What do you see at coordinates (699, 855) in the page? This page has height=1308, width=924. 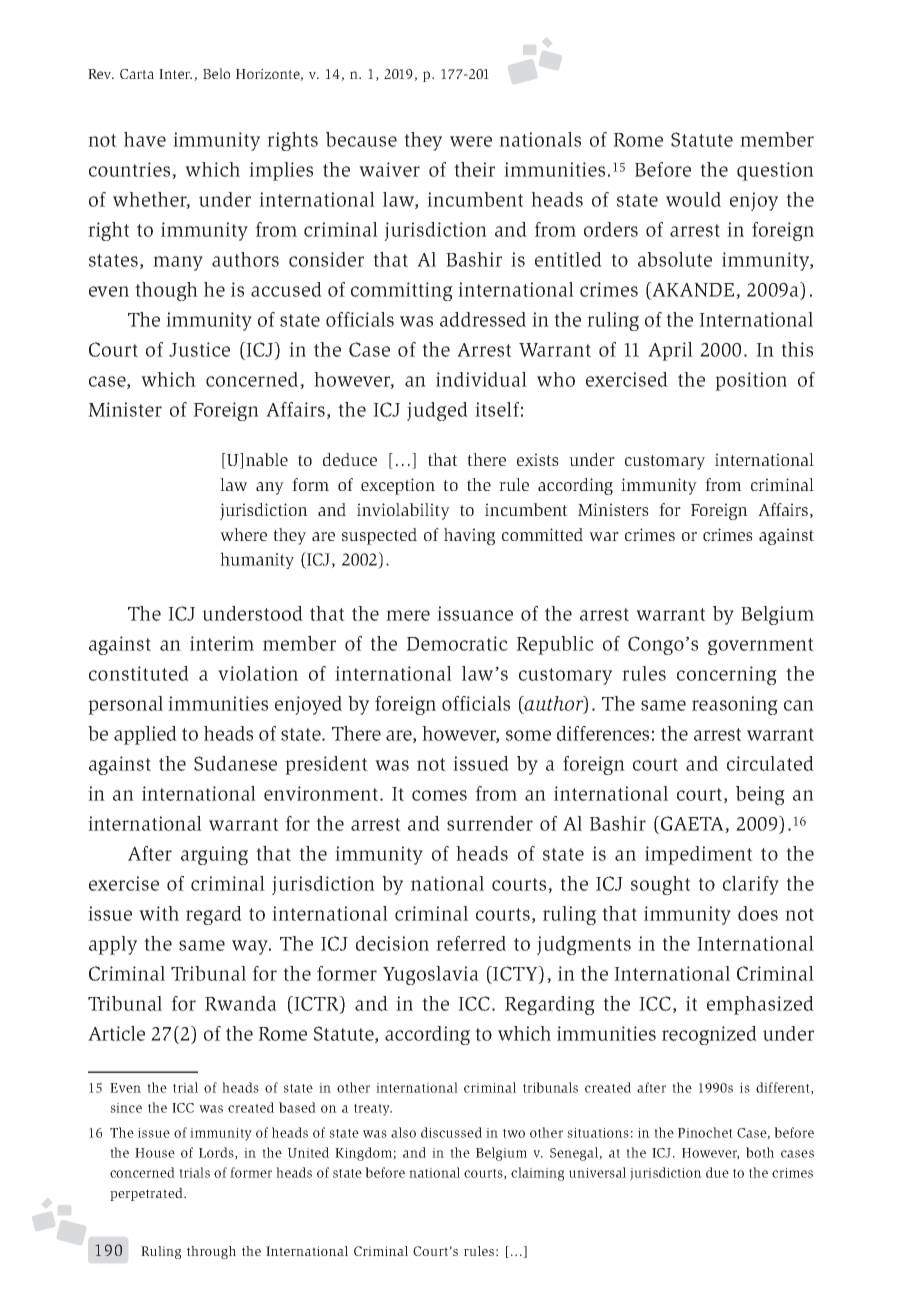 I see `impediment` at bounding box center [699, 855].
